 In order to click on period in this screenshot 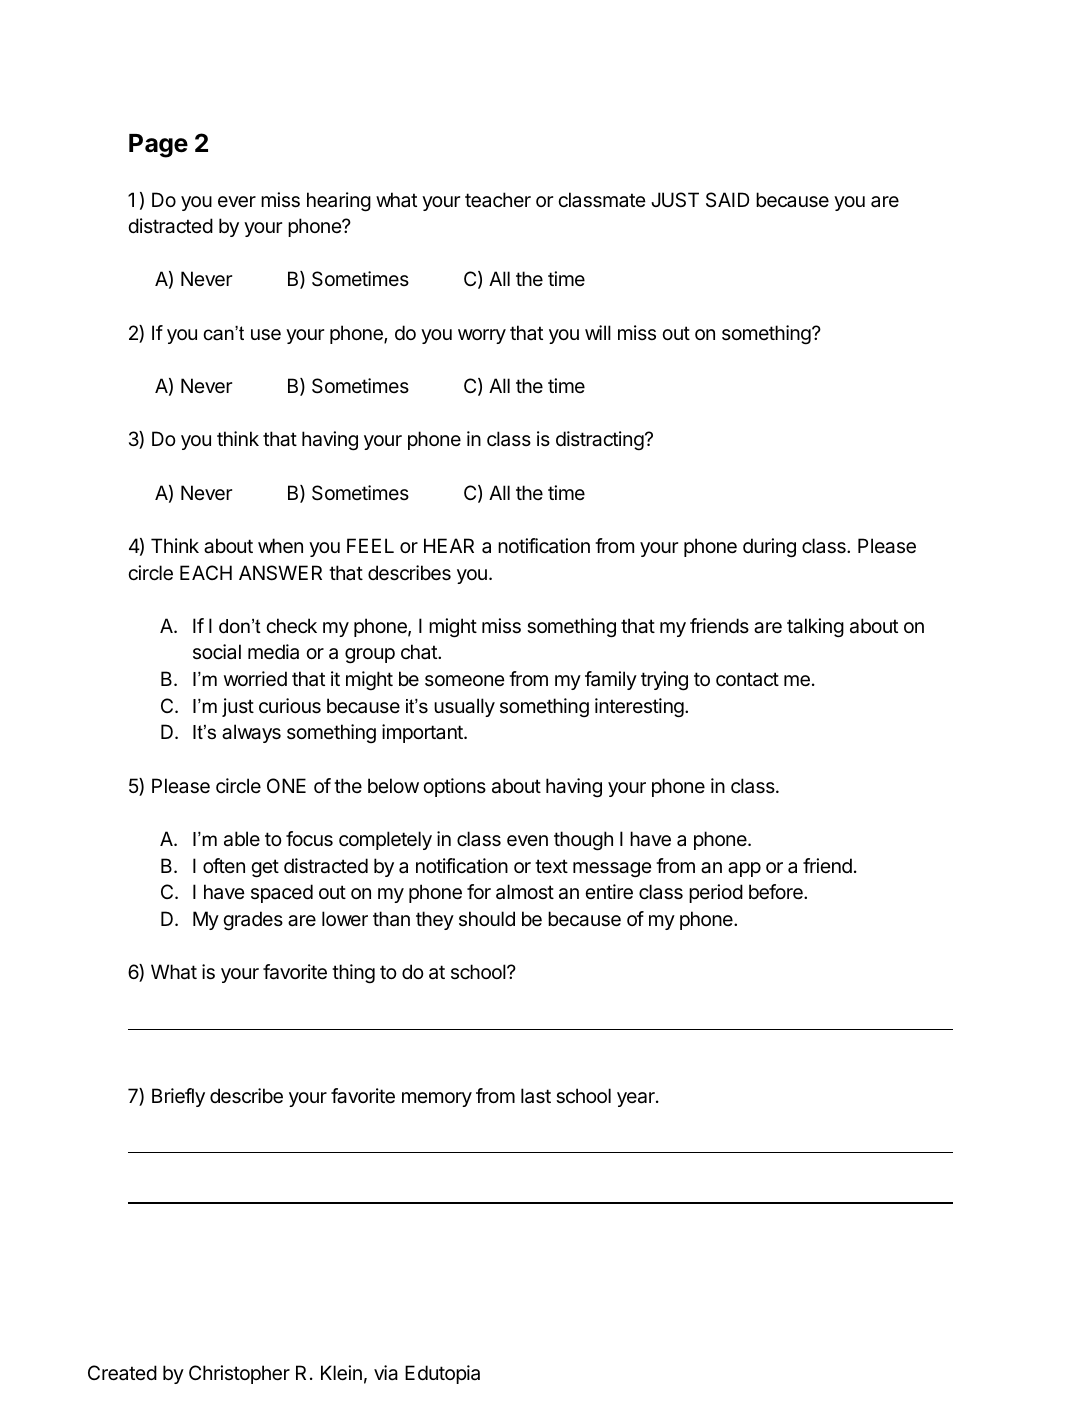, I will do `click(716, 893)`.
